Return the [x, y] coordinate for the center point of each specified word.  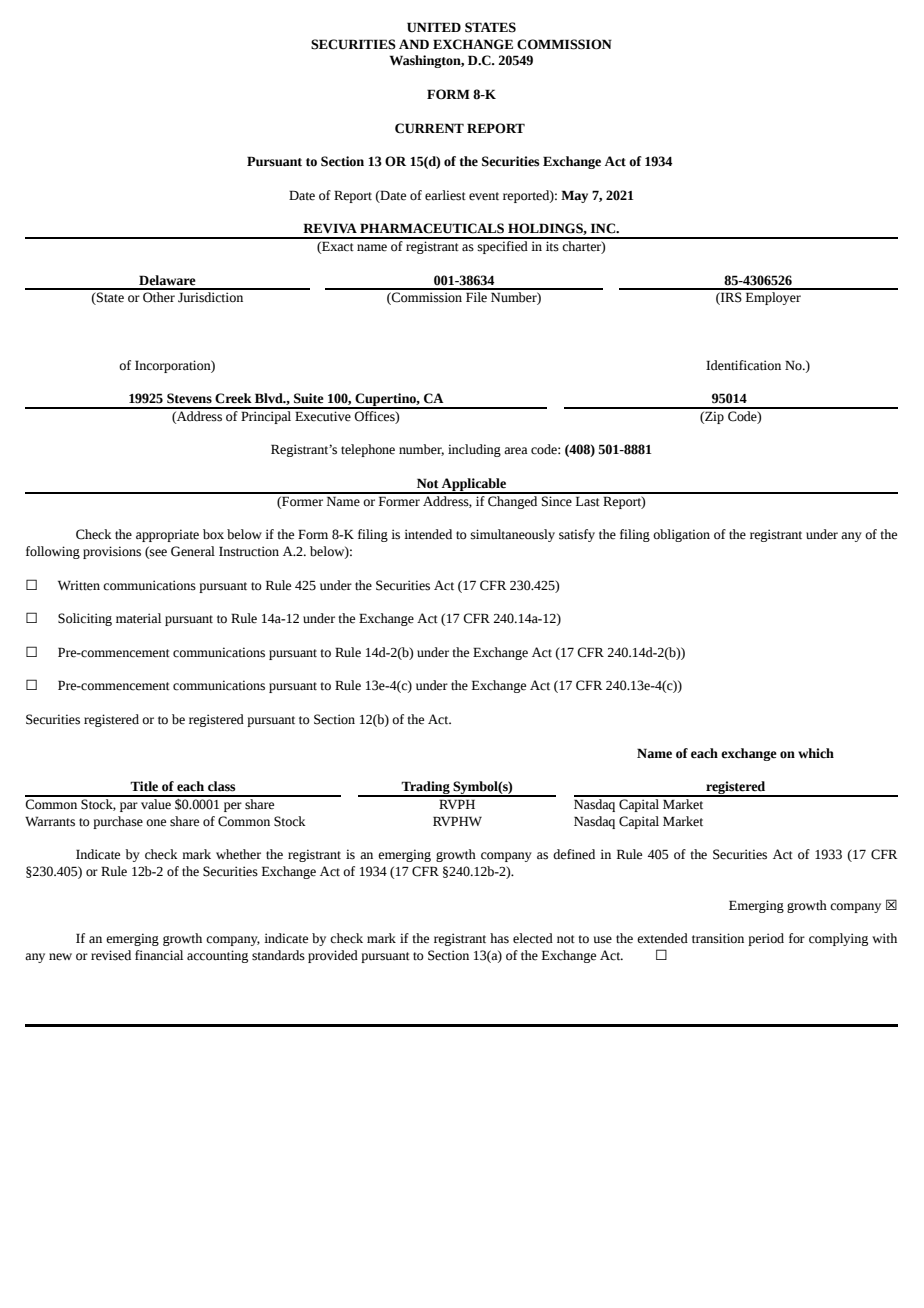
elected [533, 938]
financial [159, 955]
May [574, 196]
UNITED [434, 27]
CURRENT [429, 128]
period [766, 939]
